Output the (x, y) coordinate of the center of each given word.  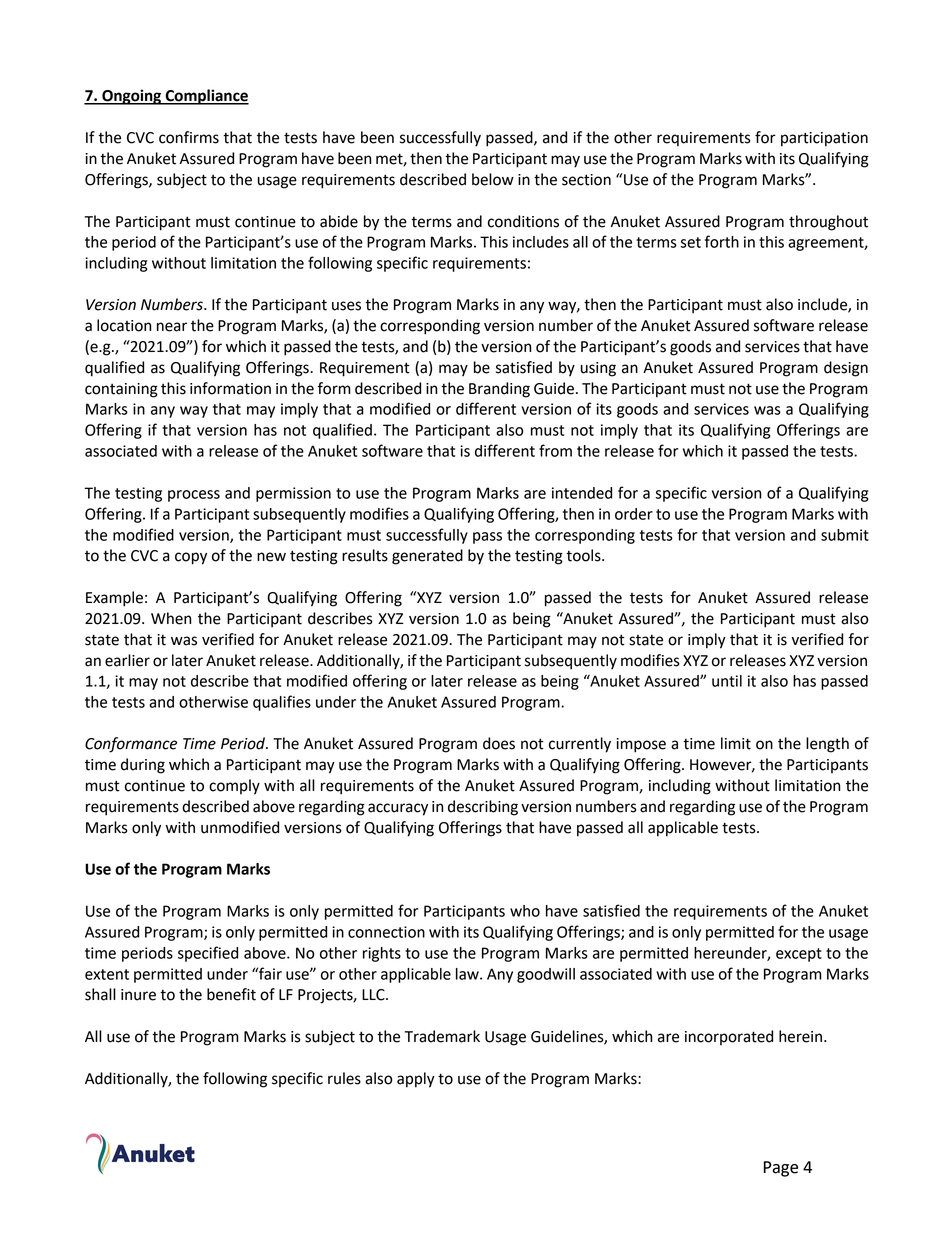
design (846, 369)
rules (344, 1078)
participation (824, 139)
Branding (499, 390)
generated (427, 557)
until (727, 681)
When (171, 618)
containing (121, 390)
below (493, 179)
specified (208, 954)
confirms (189, 137)
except (799, 955)
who (525, 911)
